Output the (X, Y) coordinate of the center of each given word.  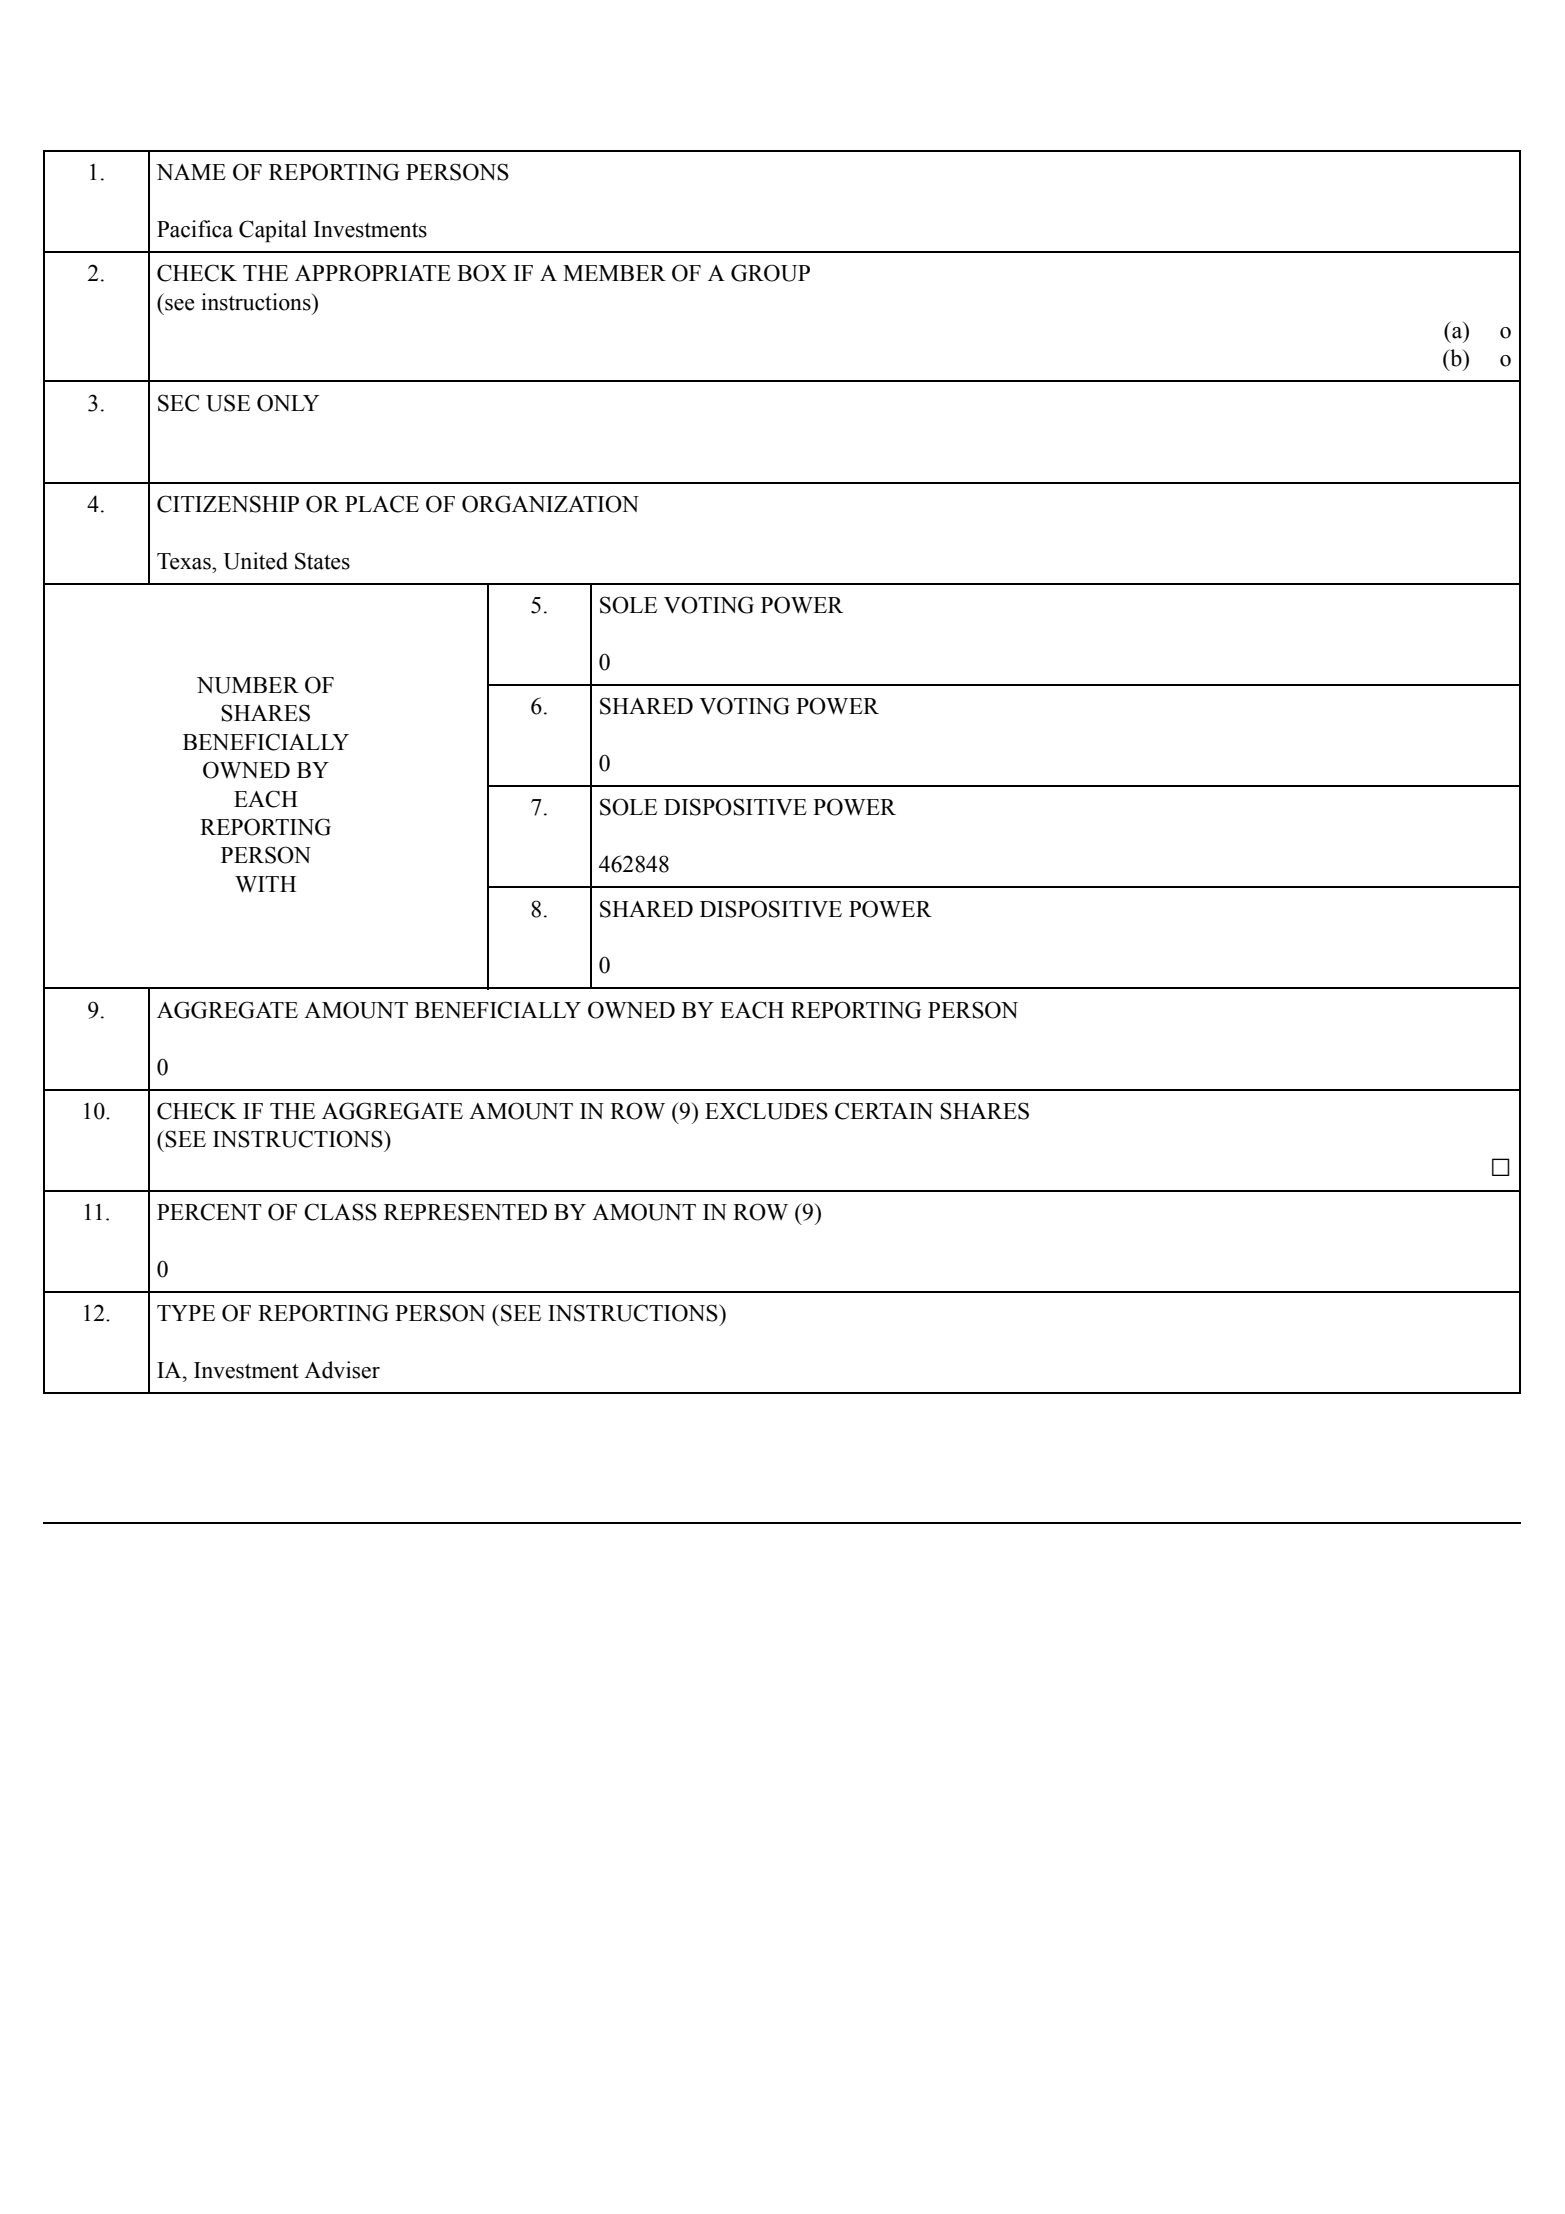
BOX (482, 273)
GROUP (770, 273)
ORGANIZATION (550, 504)
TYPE (186, 1313)
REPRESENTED (465, 1212)
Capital (273, 231)
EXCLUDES (766, 1111)
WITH (265, 884)
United (255, 561)
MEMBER (614, 273)
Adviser (342, 1370)
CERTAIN (884, 1111)
